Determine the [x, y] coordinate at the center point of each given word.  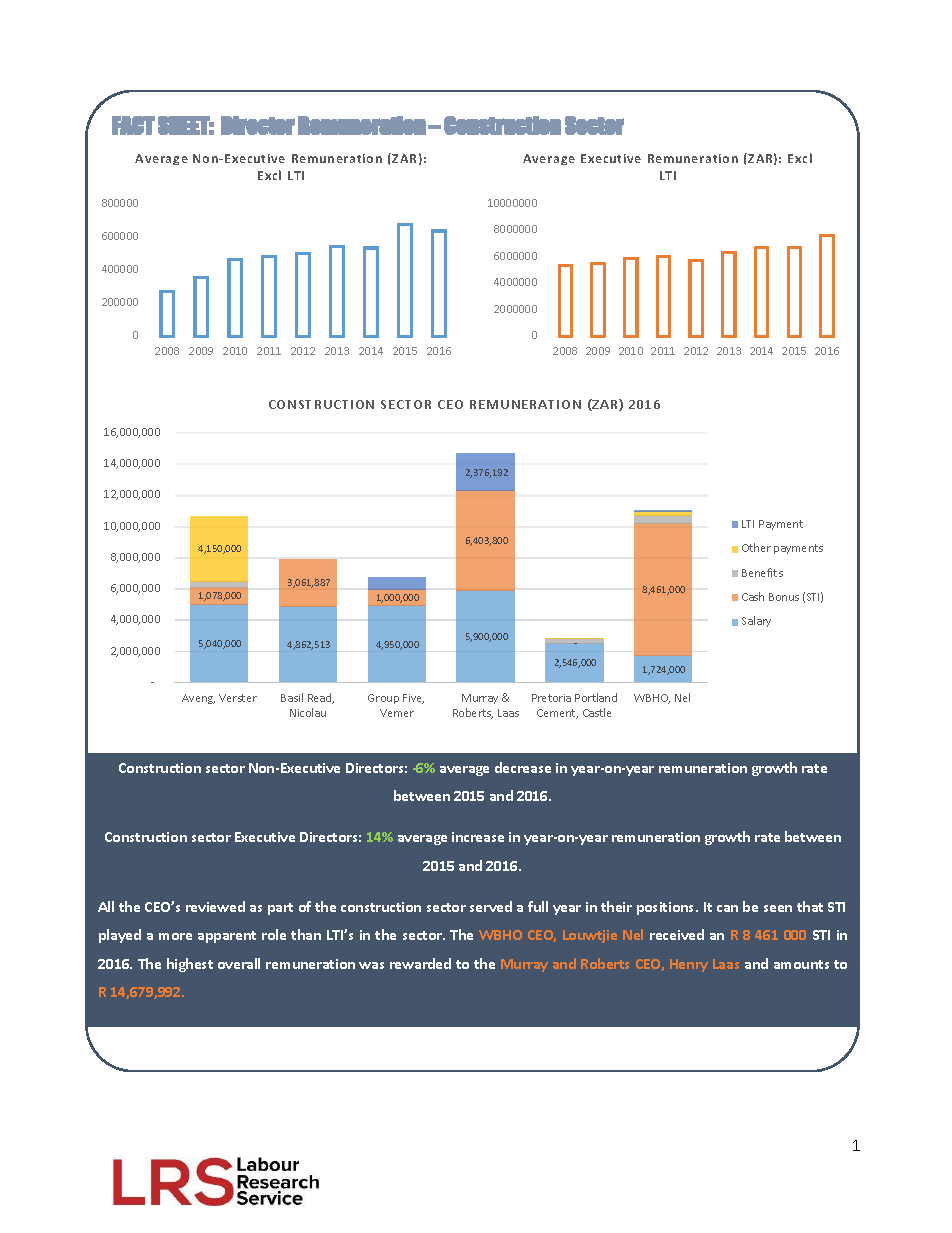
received [677, 934]
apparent [227, 937]
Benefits [762, 572]
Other [756, 547]
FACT [133, 125]
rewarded [420, 963]
